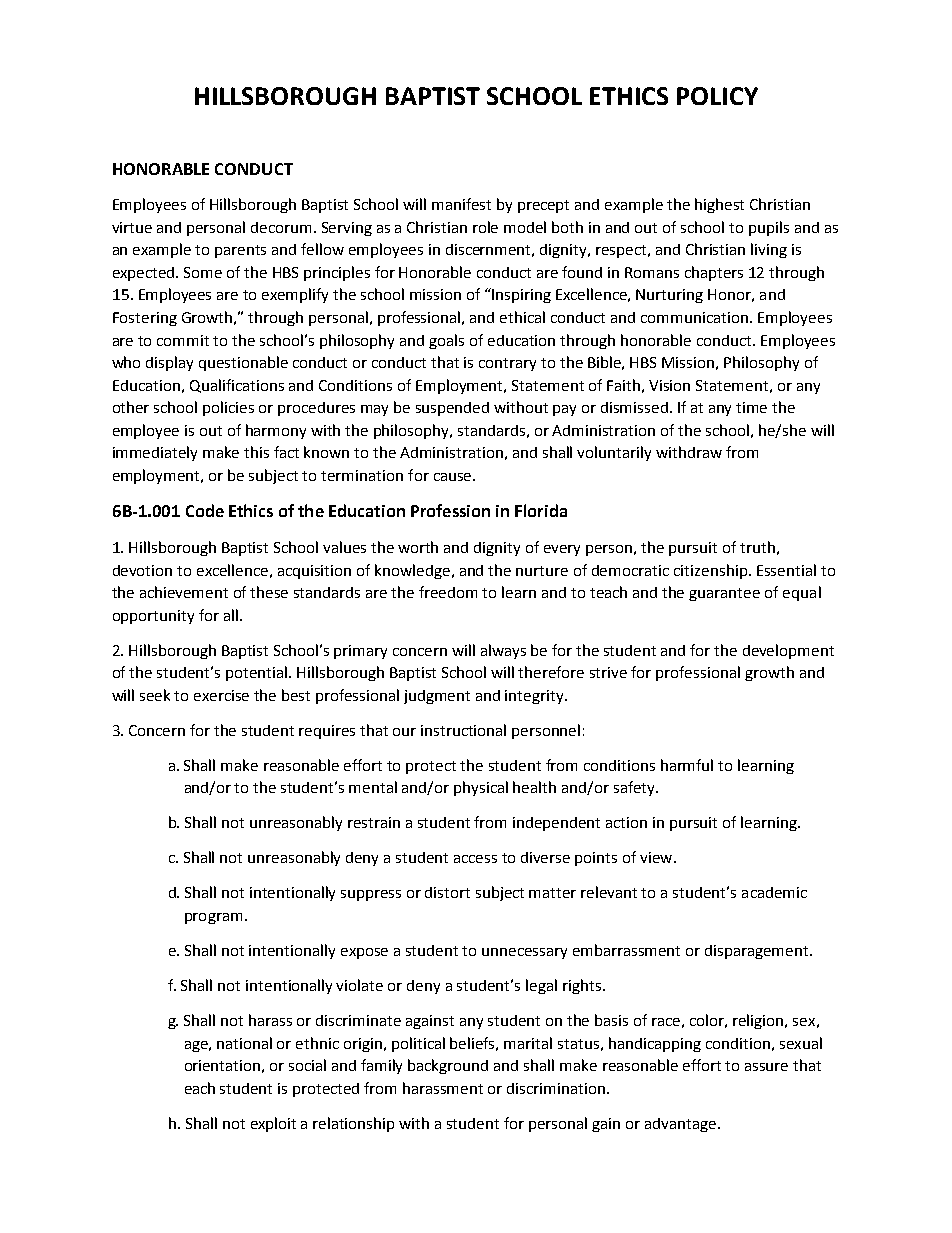 The height and width of the screenshot is (1233, 952). I want to click on advantage, so click(682, 1125).
